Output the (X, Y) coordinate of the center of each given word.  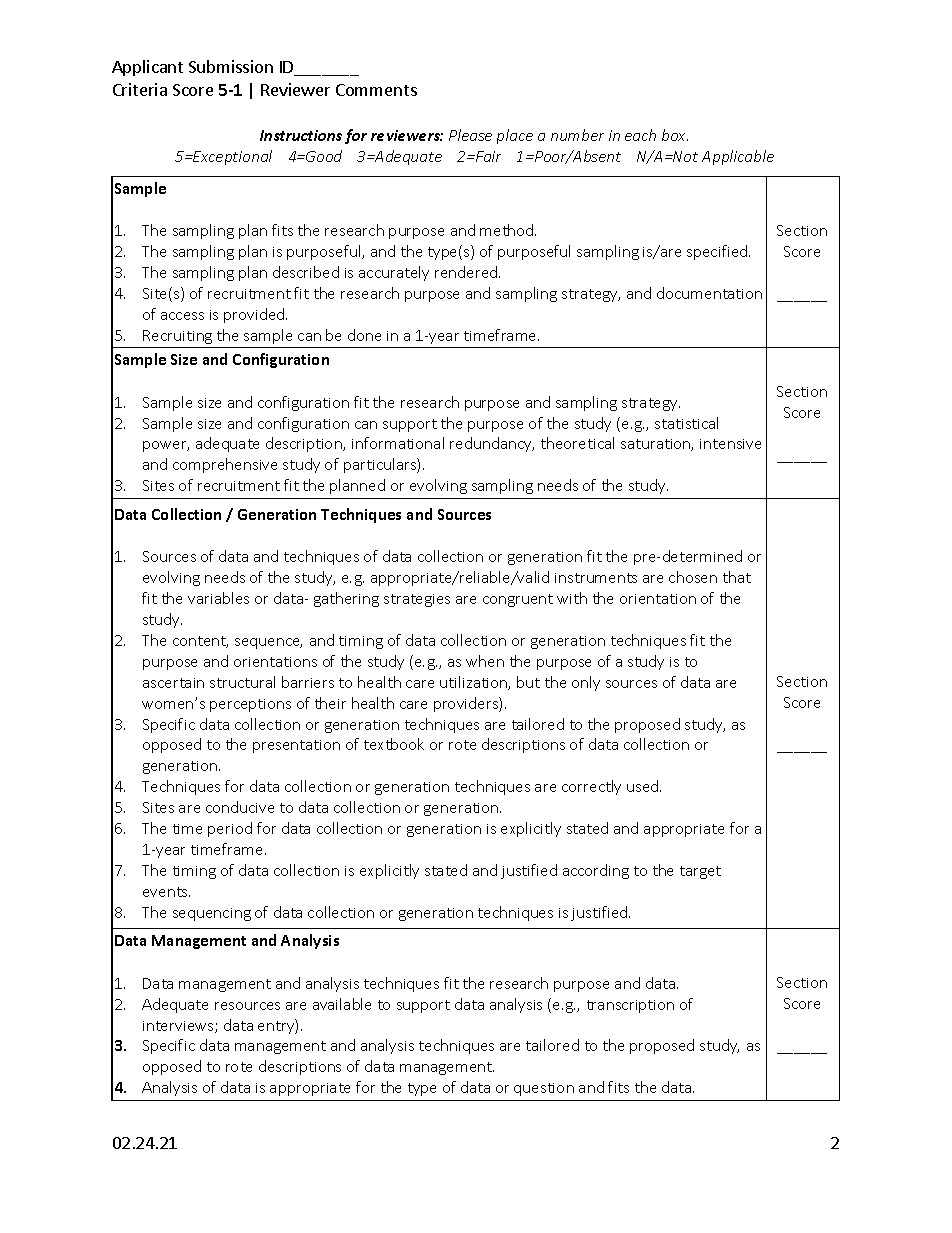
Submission (231, 66)
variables (218, 598)
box (675, 135)
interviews (179, 1027)
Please (470, 135)
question (544, 1089)
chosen (693, 577)
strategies (417, 600)
